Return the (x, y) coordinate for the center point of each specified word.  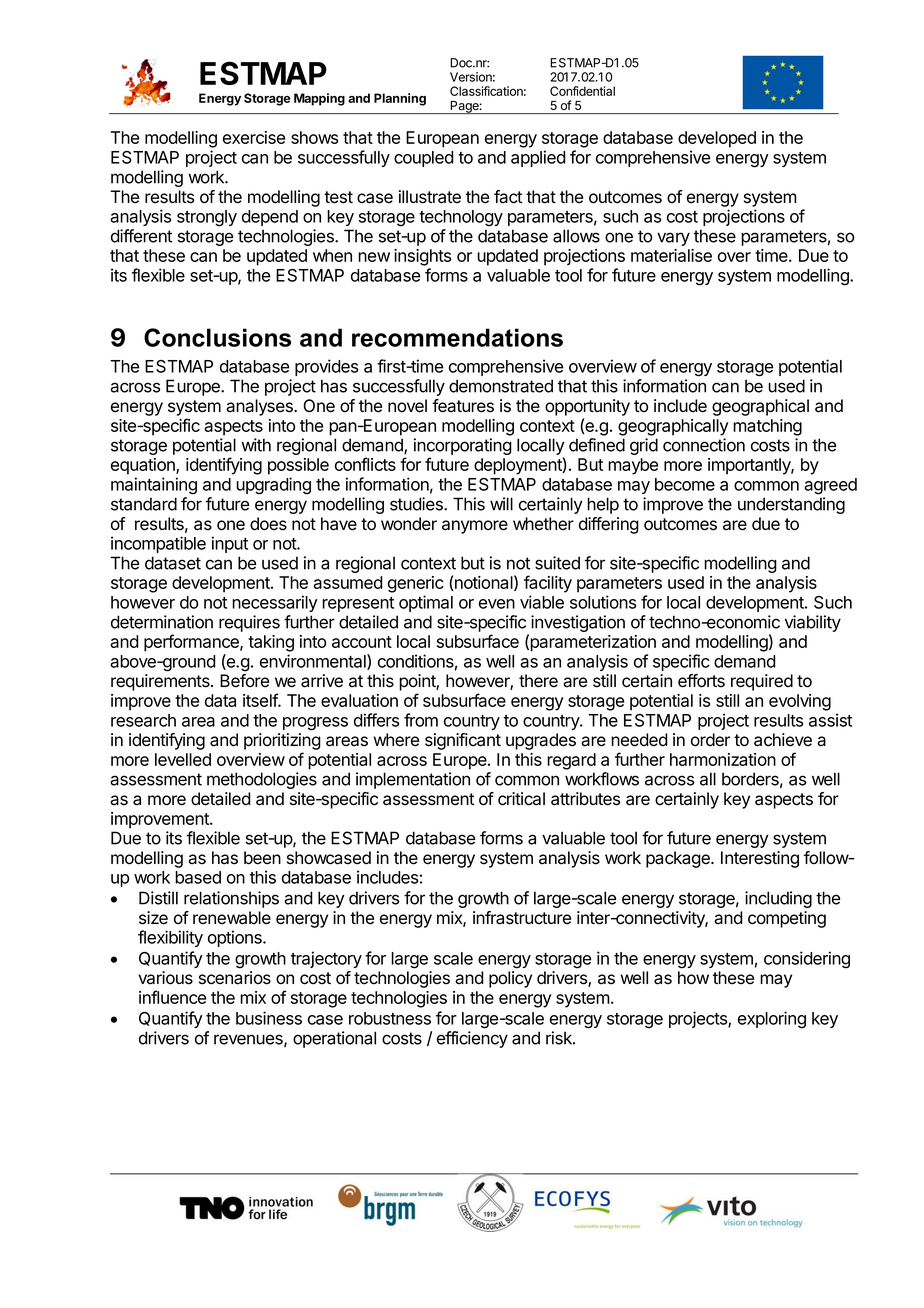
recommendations (457, 337)
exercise (254, 137)
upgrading (273, 486)
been (262, 858)
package (679, 859)
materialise (671, 255)
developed (717, 139)
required (762, 682)
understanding (791, 505)
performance (192, 643)
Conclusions (217, 337)
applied (538, 158)
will (501, 504)
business (269, 1018)
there (538, 681)
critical (521, 799)
